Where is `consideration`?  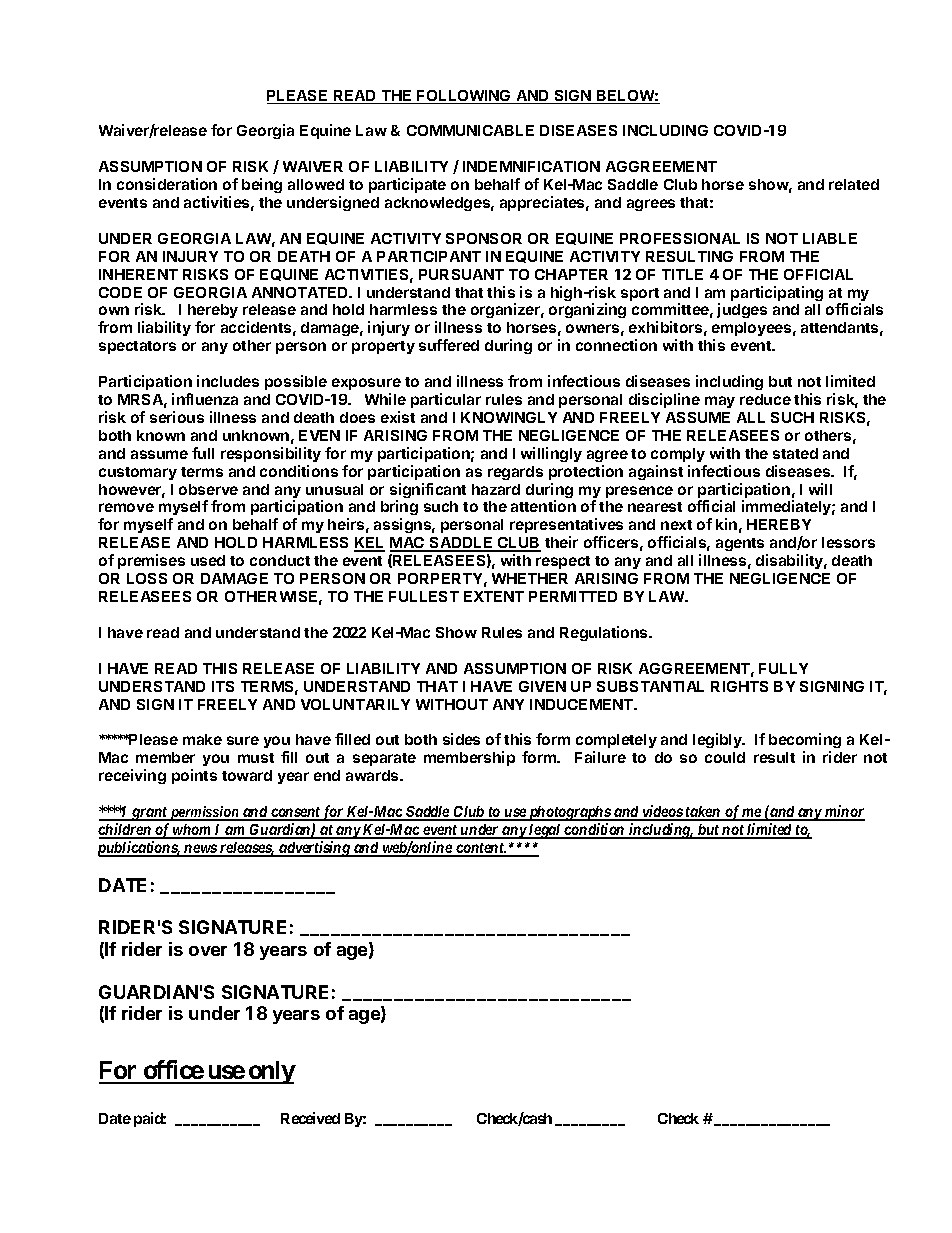 consideration is located at coordinates (167, 184).
